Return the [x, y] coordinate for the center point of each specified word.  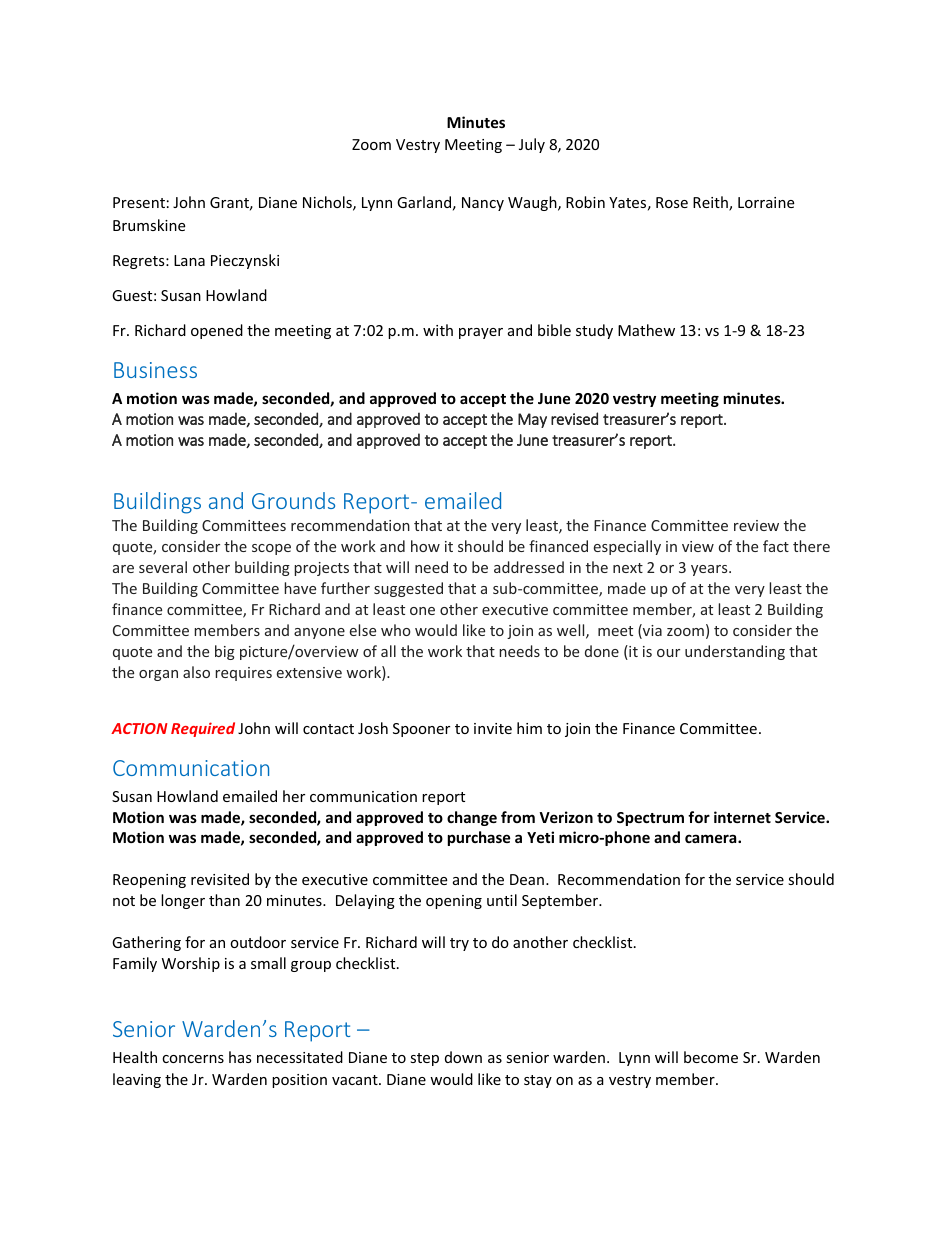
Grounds [293, 500]
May [532, 420]
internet [742, 817]
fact [776, 546]
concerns [193, 1059]
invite [493, 728]
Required [203, 729]
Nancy [483, 204]
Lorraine [766, 202]
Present [139, 202]
